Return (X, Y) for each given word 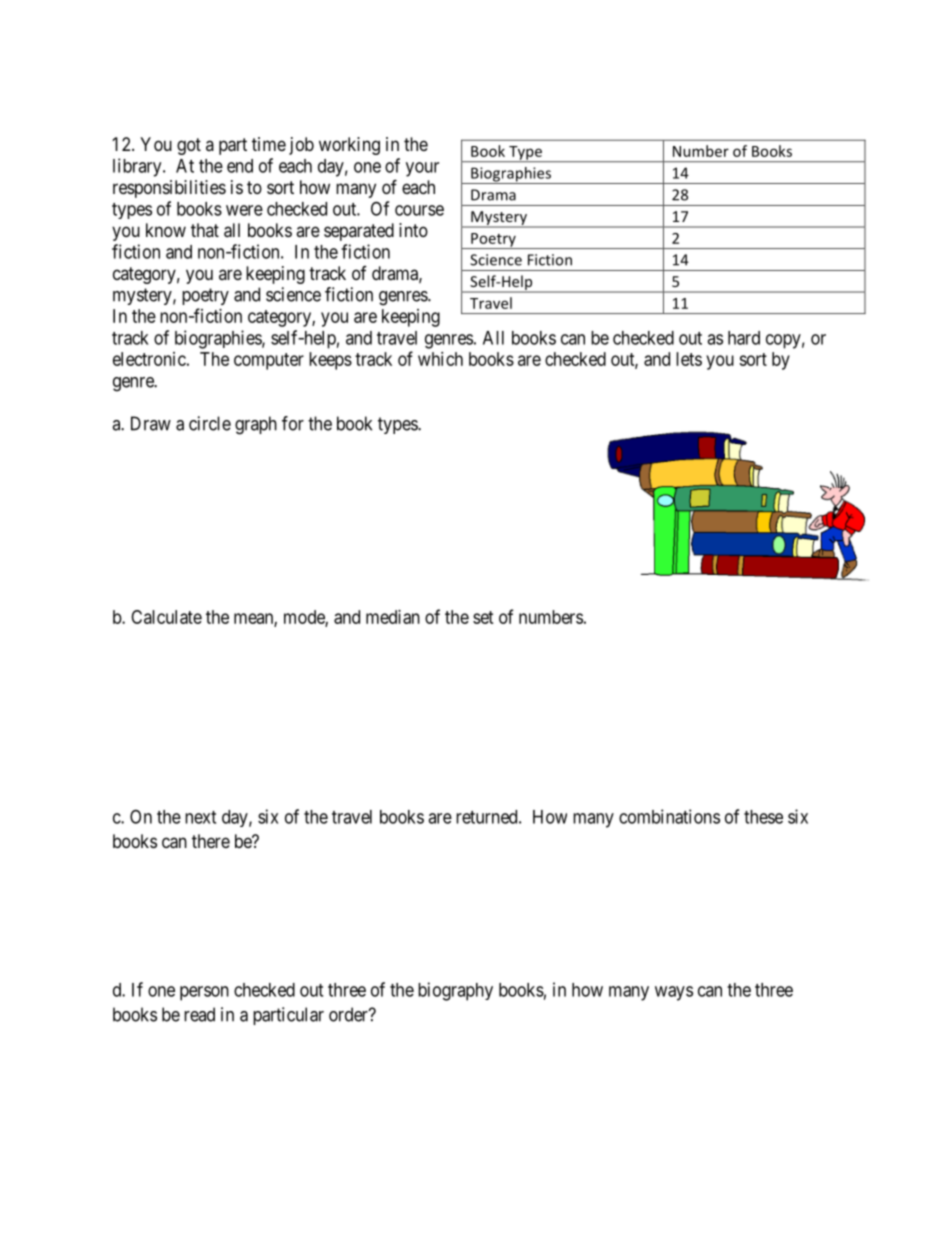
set (483, 617)
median (393, 617)
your (422, 169)
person (204, 993)
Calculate (166, 617)
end (240, 166)
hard (744, 338)
